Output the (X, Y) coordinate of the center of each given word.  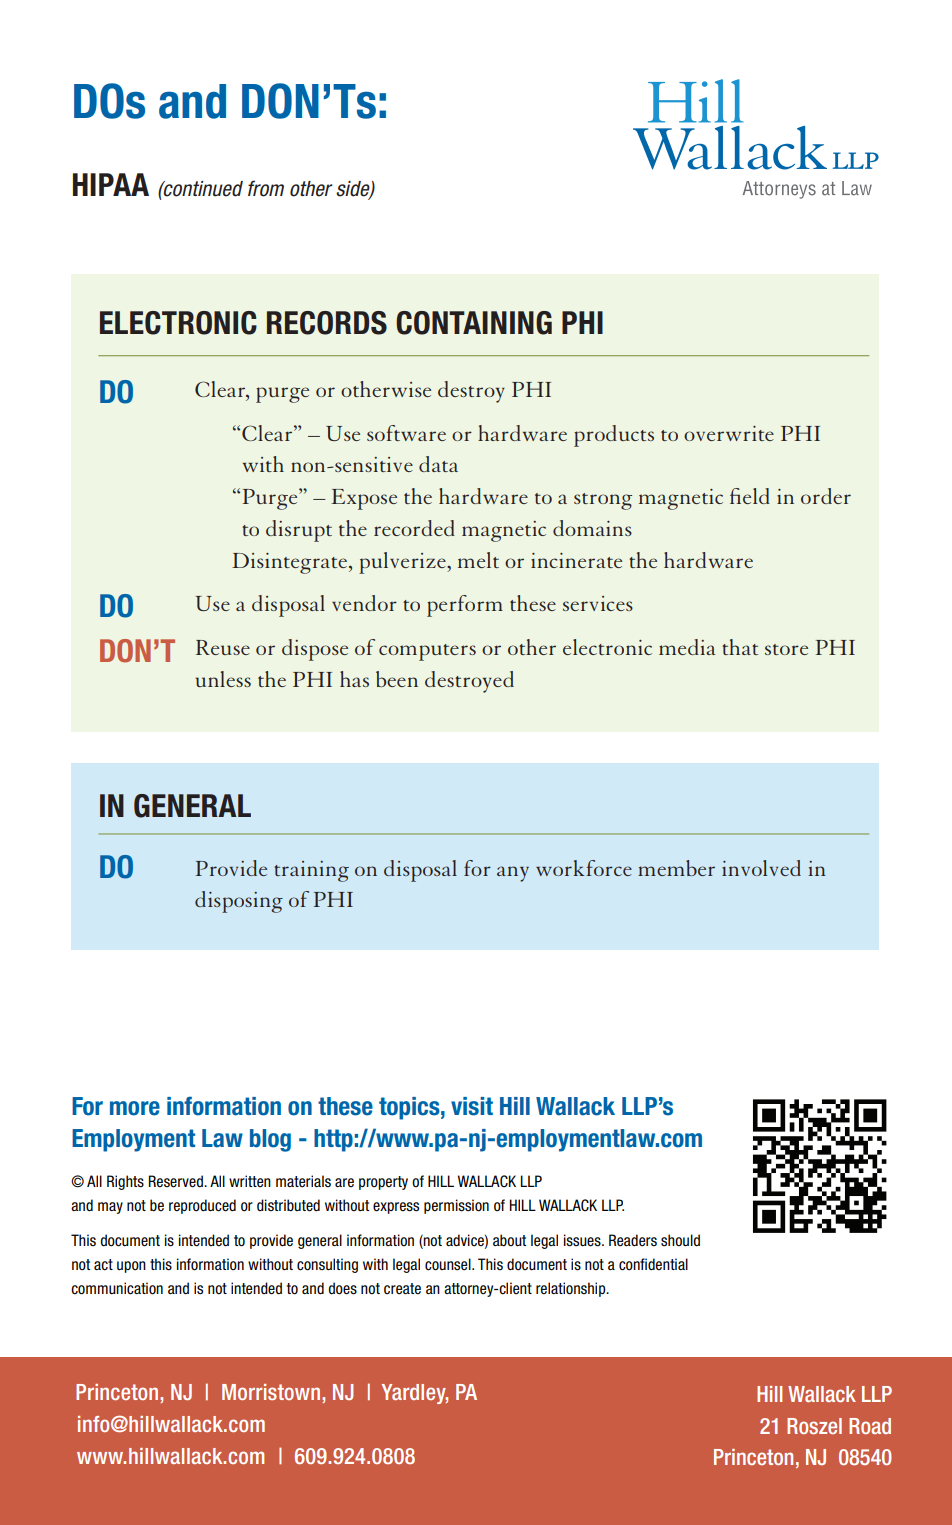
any (513, 874)
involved (761, 868)
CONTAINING (474, 323)
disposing (239, 902)
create (402, 1289)
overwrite (729, 433)
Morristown (271, 1392)
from (266, 188)
